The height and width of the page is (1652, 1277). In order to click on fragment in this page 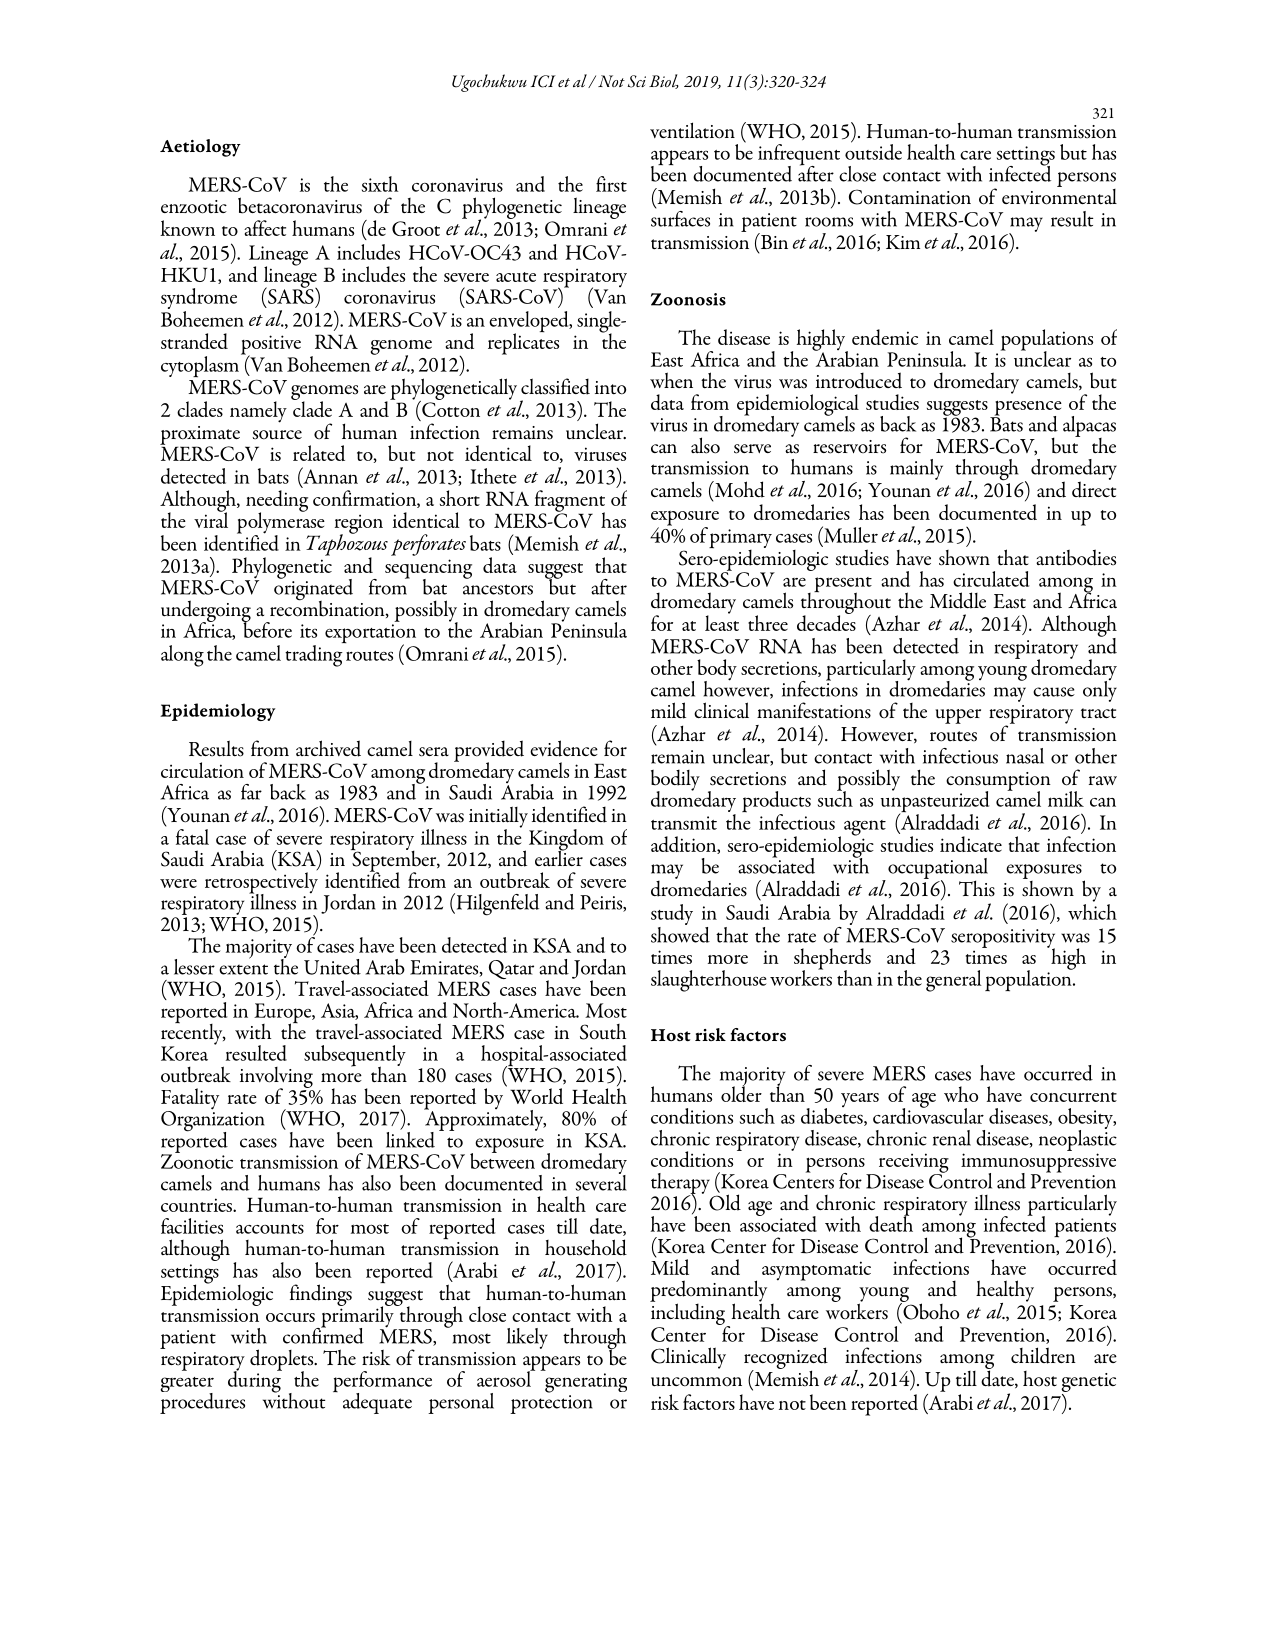, I will do `click(570, 502)`.
